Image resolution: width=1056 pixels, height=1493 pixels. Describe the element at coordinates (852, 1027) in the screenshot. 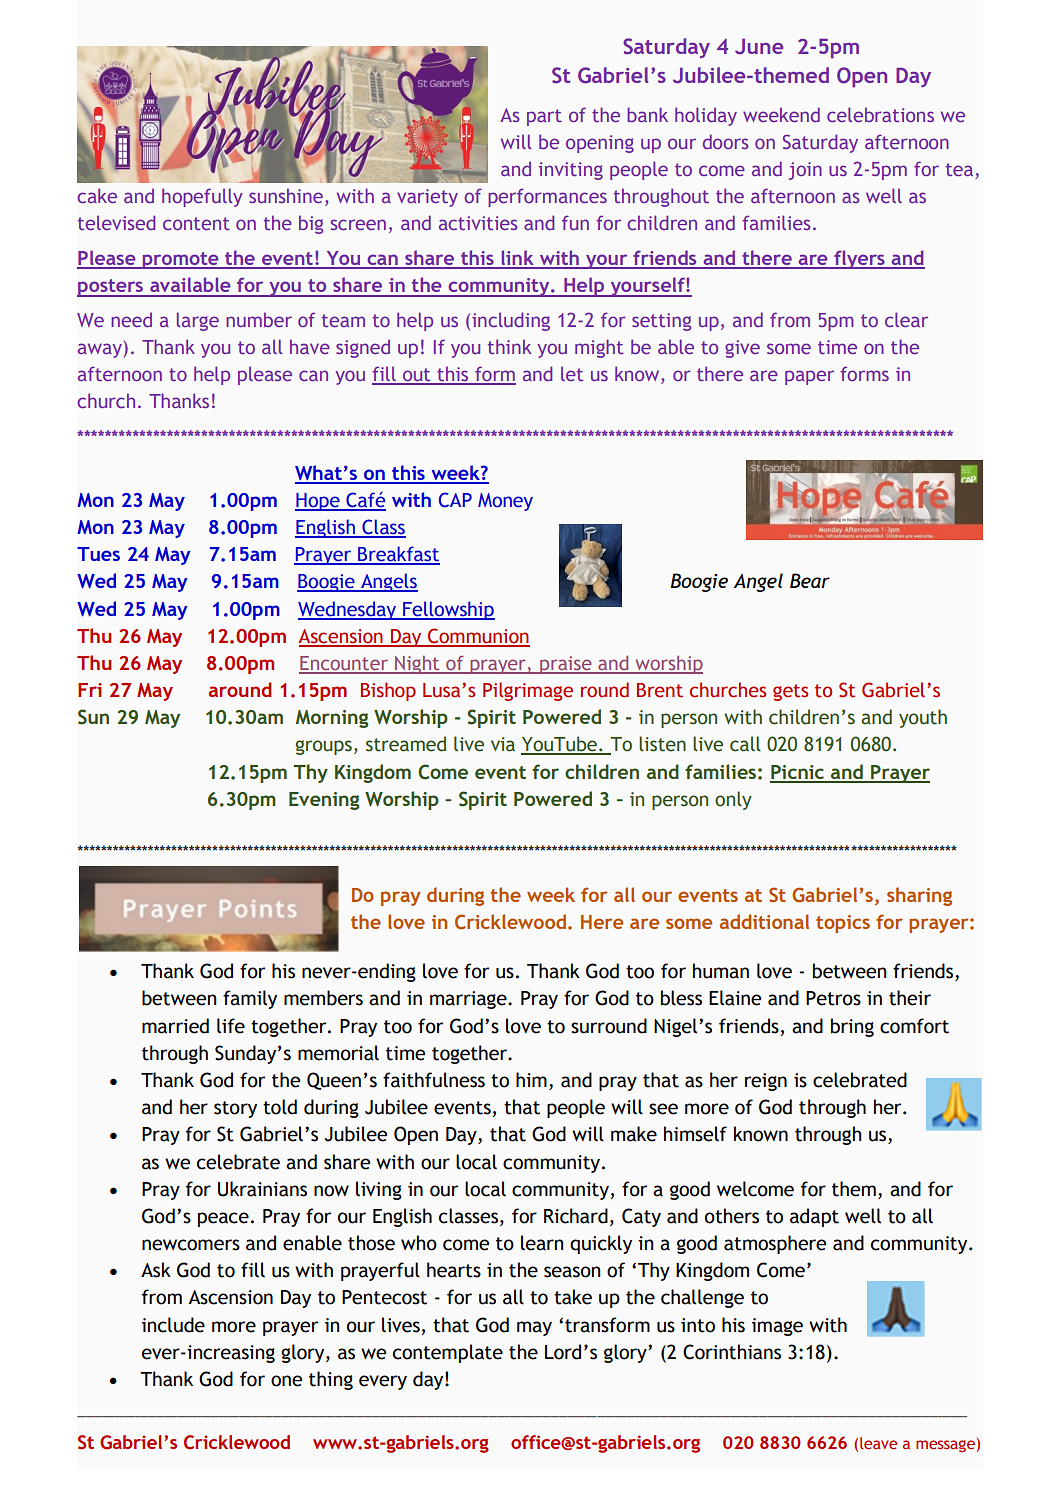

I see `bring` at that location.
